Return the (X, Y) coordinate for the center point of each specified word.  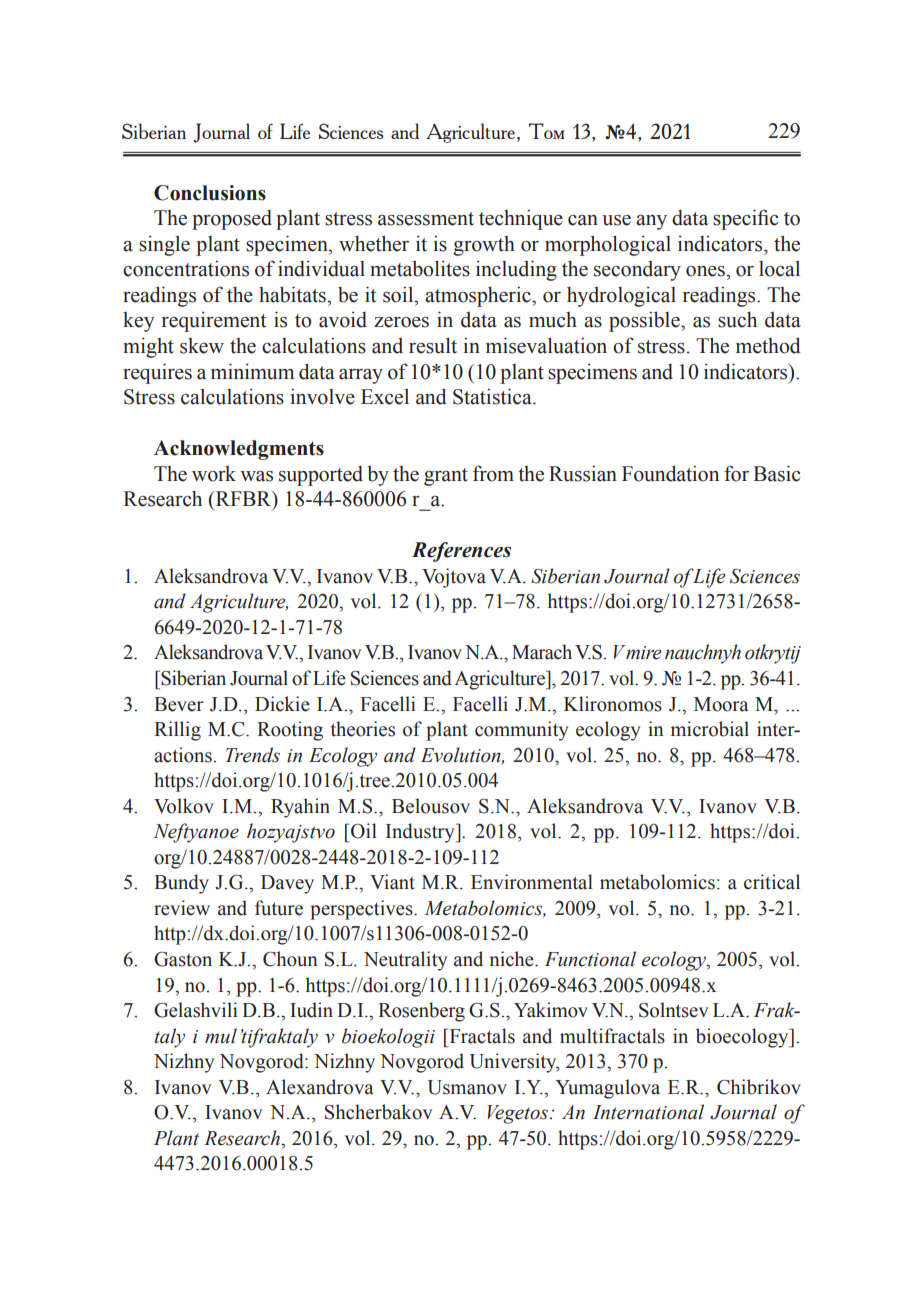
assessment (426, 219)
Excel (385, 397)
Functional (590, 959)
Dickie (282, 704)
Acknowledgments (239, 450)
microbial (710, 729)
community (522, 731)
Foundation (670, 473)
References (461, 552)
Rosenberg (421, 1012)
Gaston (183, 959)
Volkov (184, 806)
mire (644, 653)
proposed (232, 220)
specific (745, 219)
